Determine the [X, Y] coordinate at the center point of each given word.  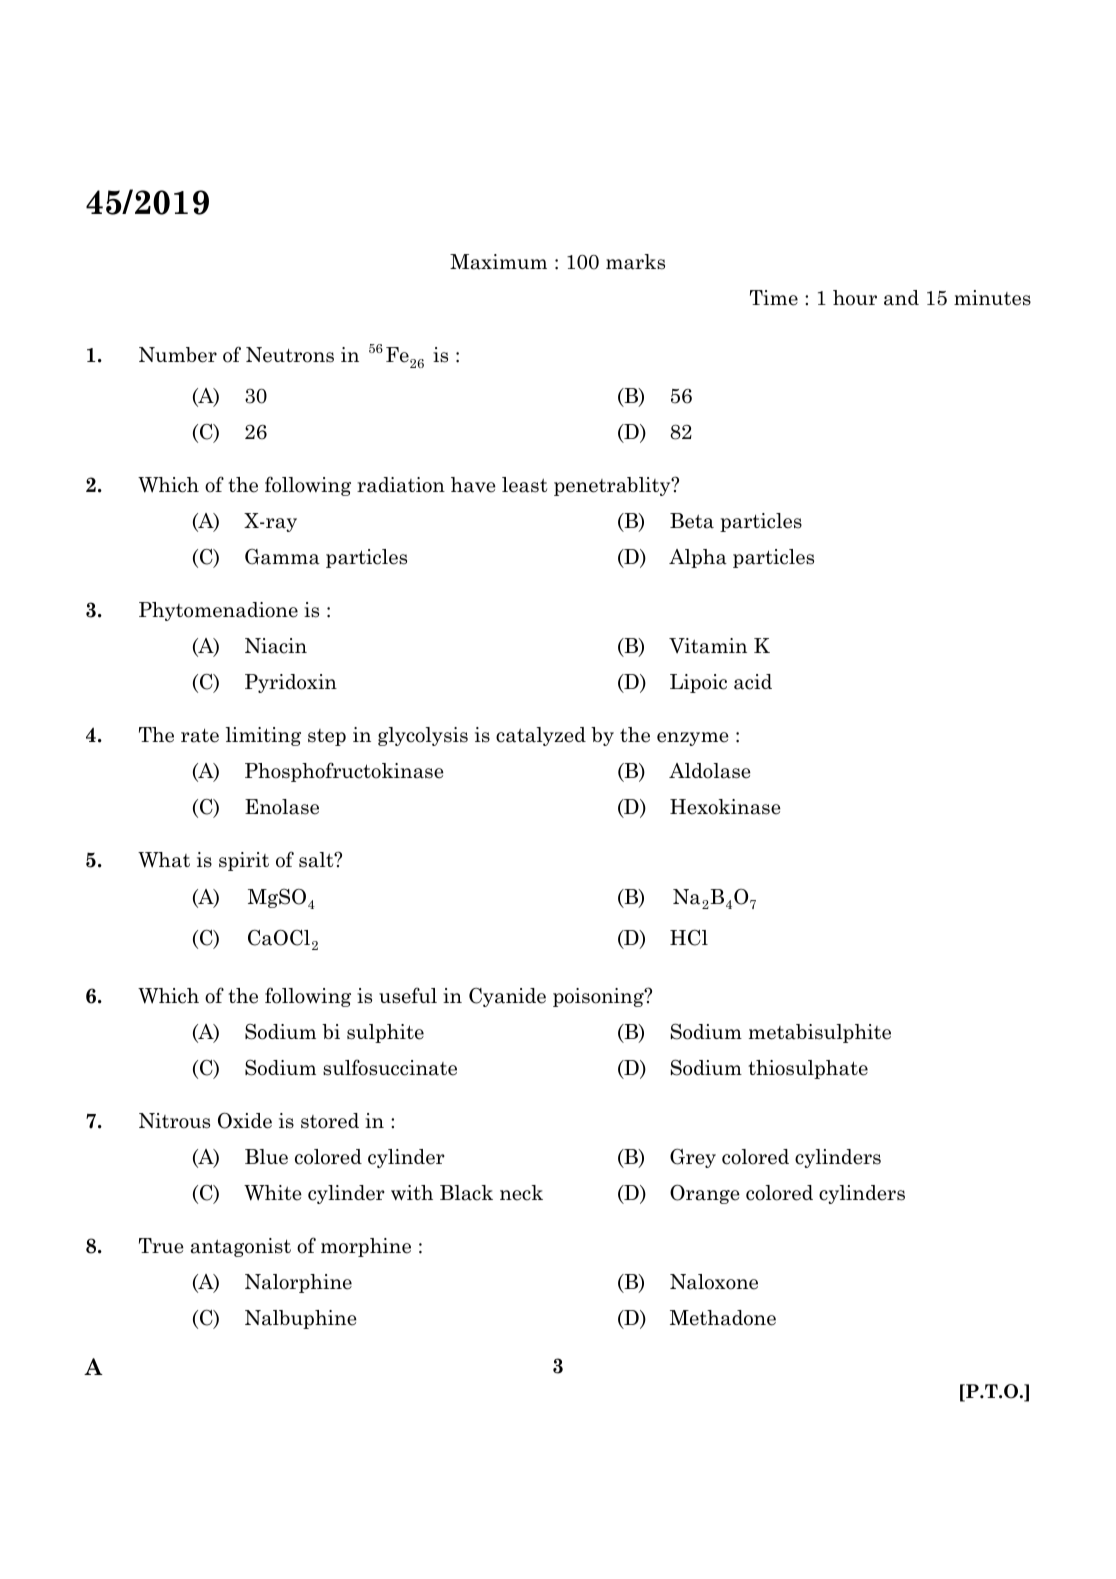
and [901, 298]
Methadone [723, 1318]
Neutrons [290, 355]
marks [635, 262]
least [524, 485]
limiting [263, 736]
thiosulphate [808, 1069]
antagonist [241, 1247]
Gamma [282, 557]
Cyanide [507, 997]
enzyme [693, 739]
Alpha [698, 558]
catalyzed [541, 736]
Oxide [245, 1120]
